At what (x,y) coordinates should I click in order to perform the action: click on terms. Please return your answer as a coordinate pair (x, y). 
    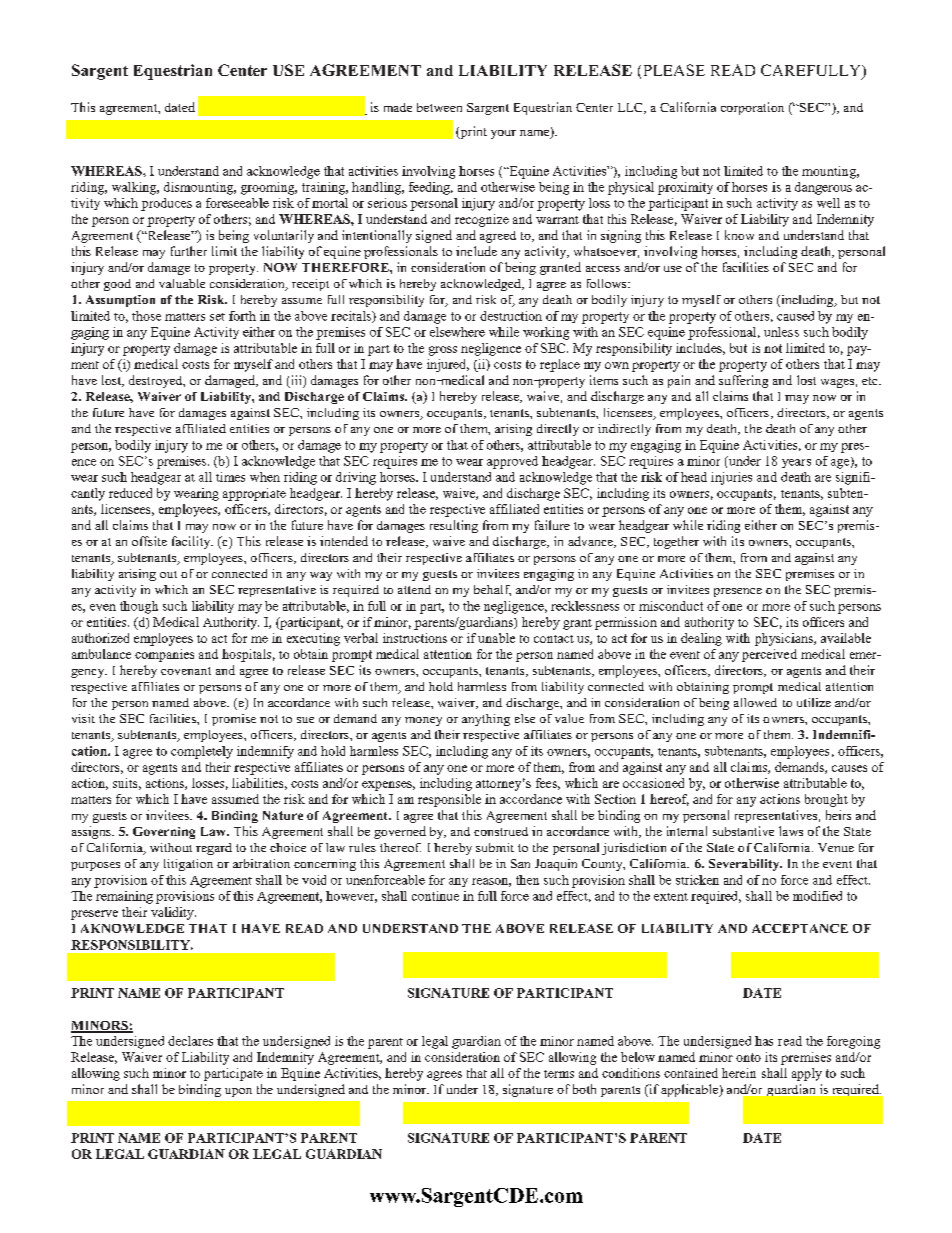
    Looking at the image, I should click on (559, 1074).
